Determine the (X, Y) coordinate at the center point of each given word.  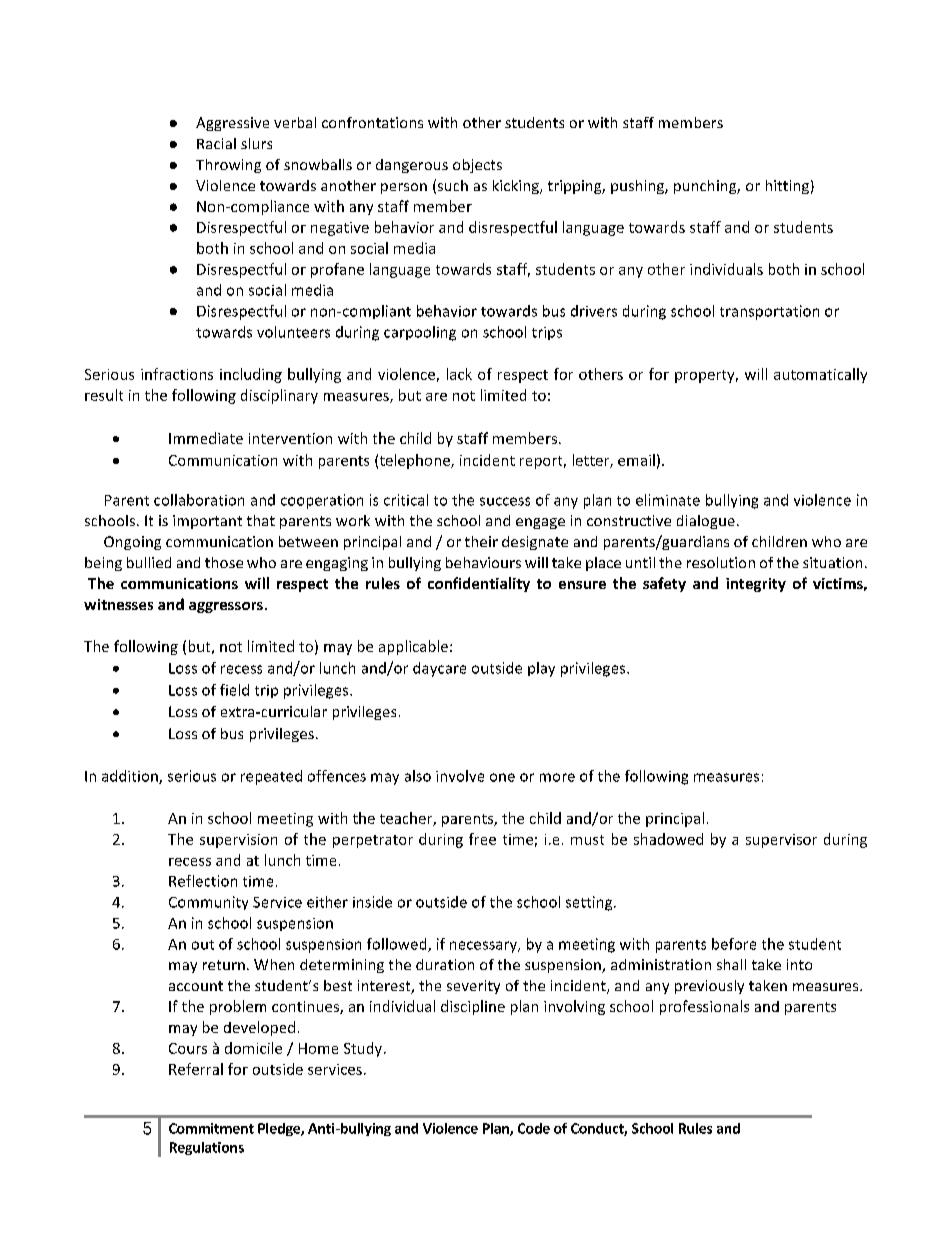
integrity (756, 585)
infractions (177, 374)
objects (477, 166)
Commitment (211, 1128)
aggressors (226, 607)
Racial (216, 143)
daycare (439, 669)
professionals (704, 1007)
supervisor (781, 841)
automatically (820, 375)
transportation (769, 312)
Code (534, 1128)
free (482, 839)
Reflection (203, 881)
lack (459, 374)
